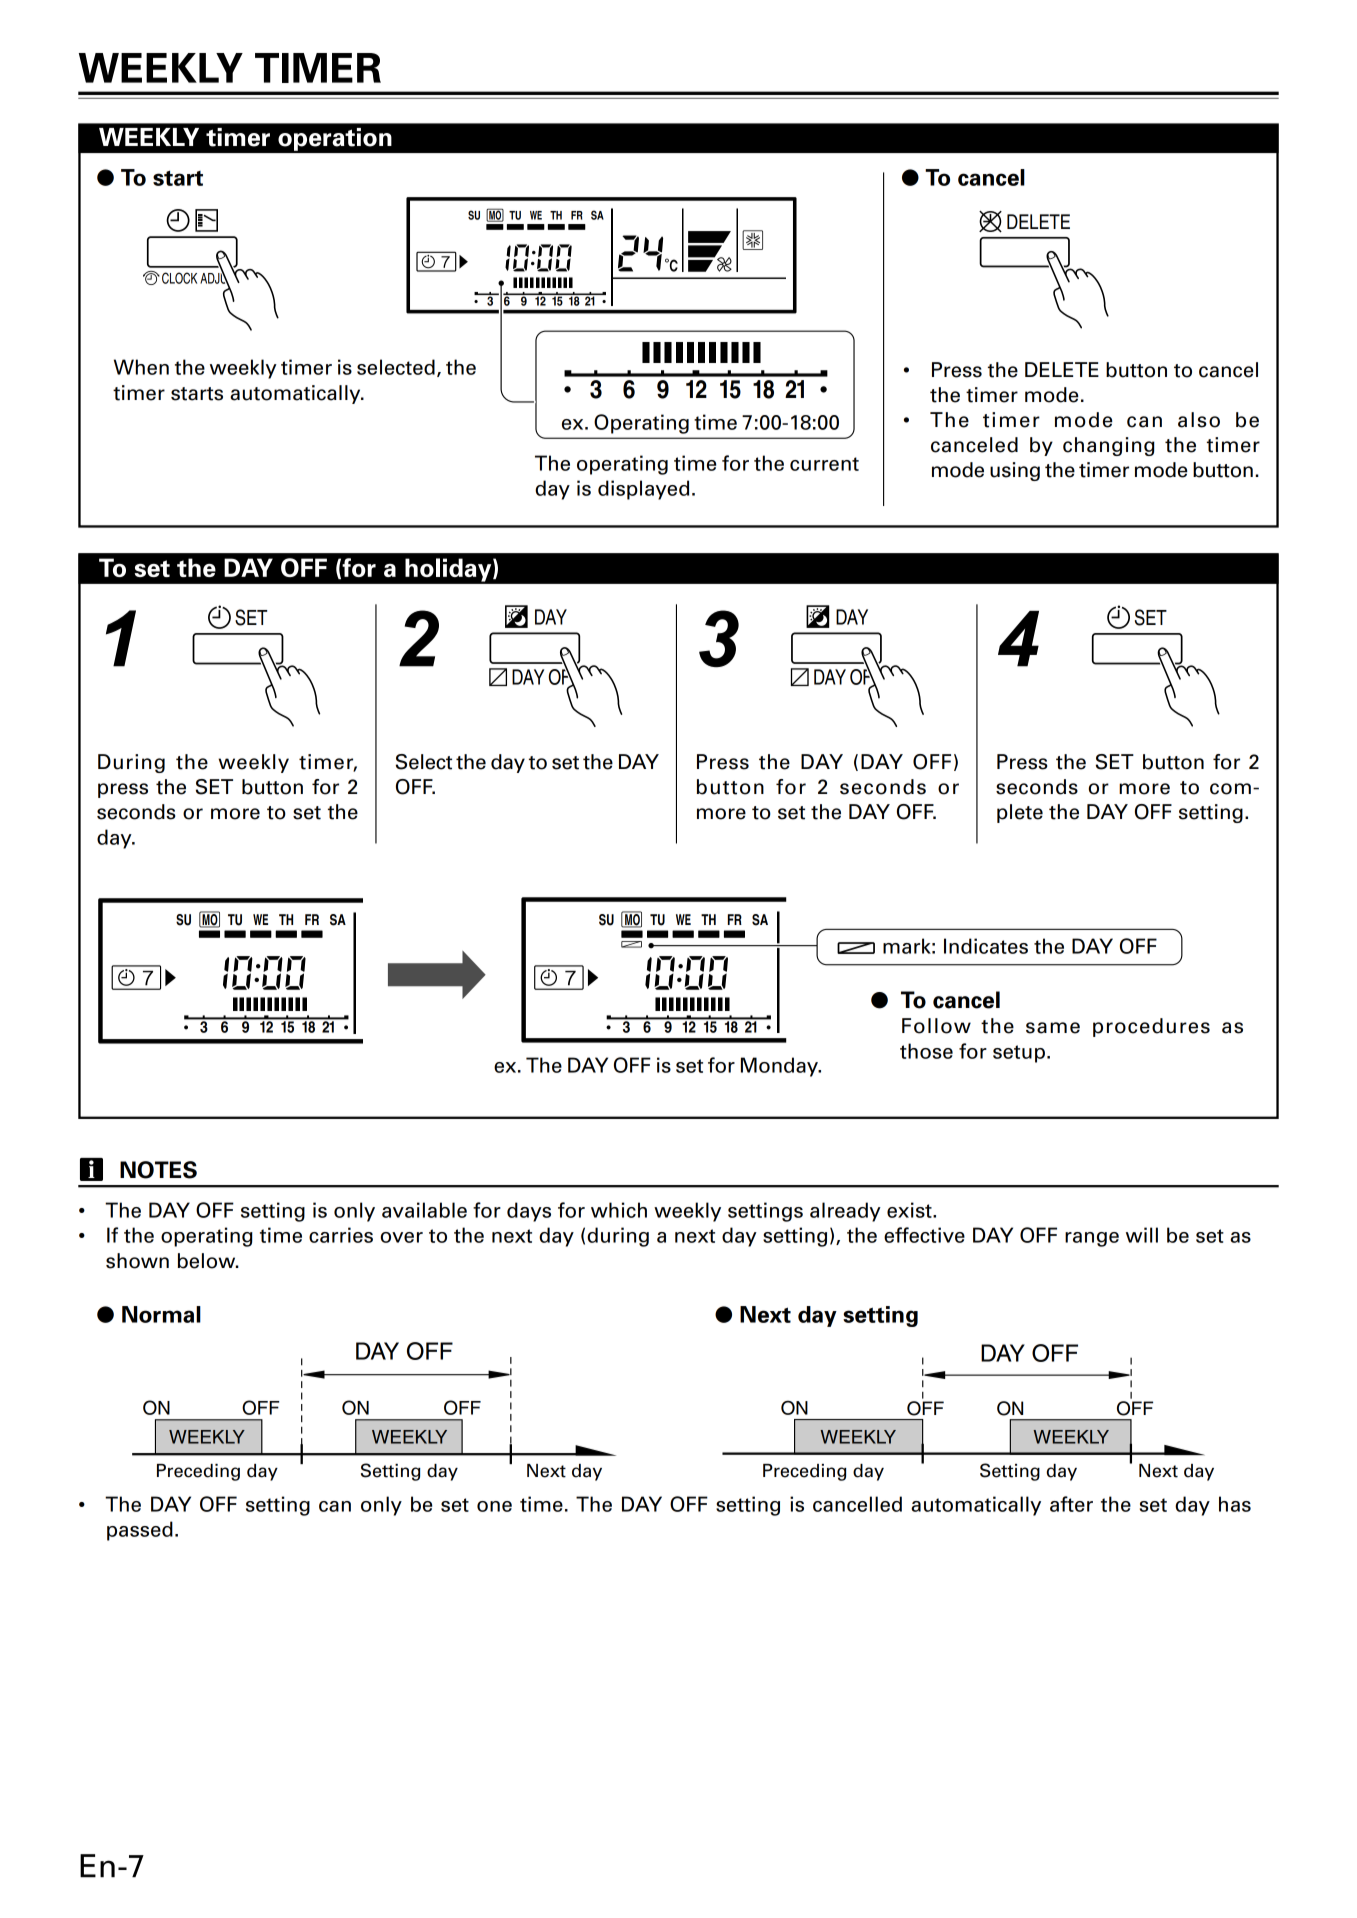 Image resolution: width=1357 pixels, height=1918 pixels. Describe the element at coordinates (341, 1235) in the screenshot. I see `carries` at that location.
